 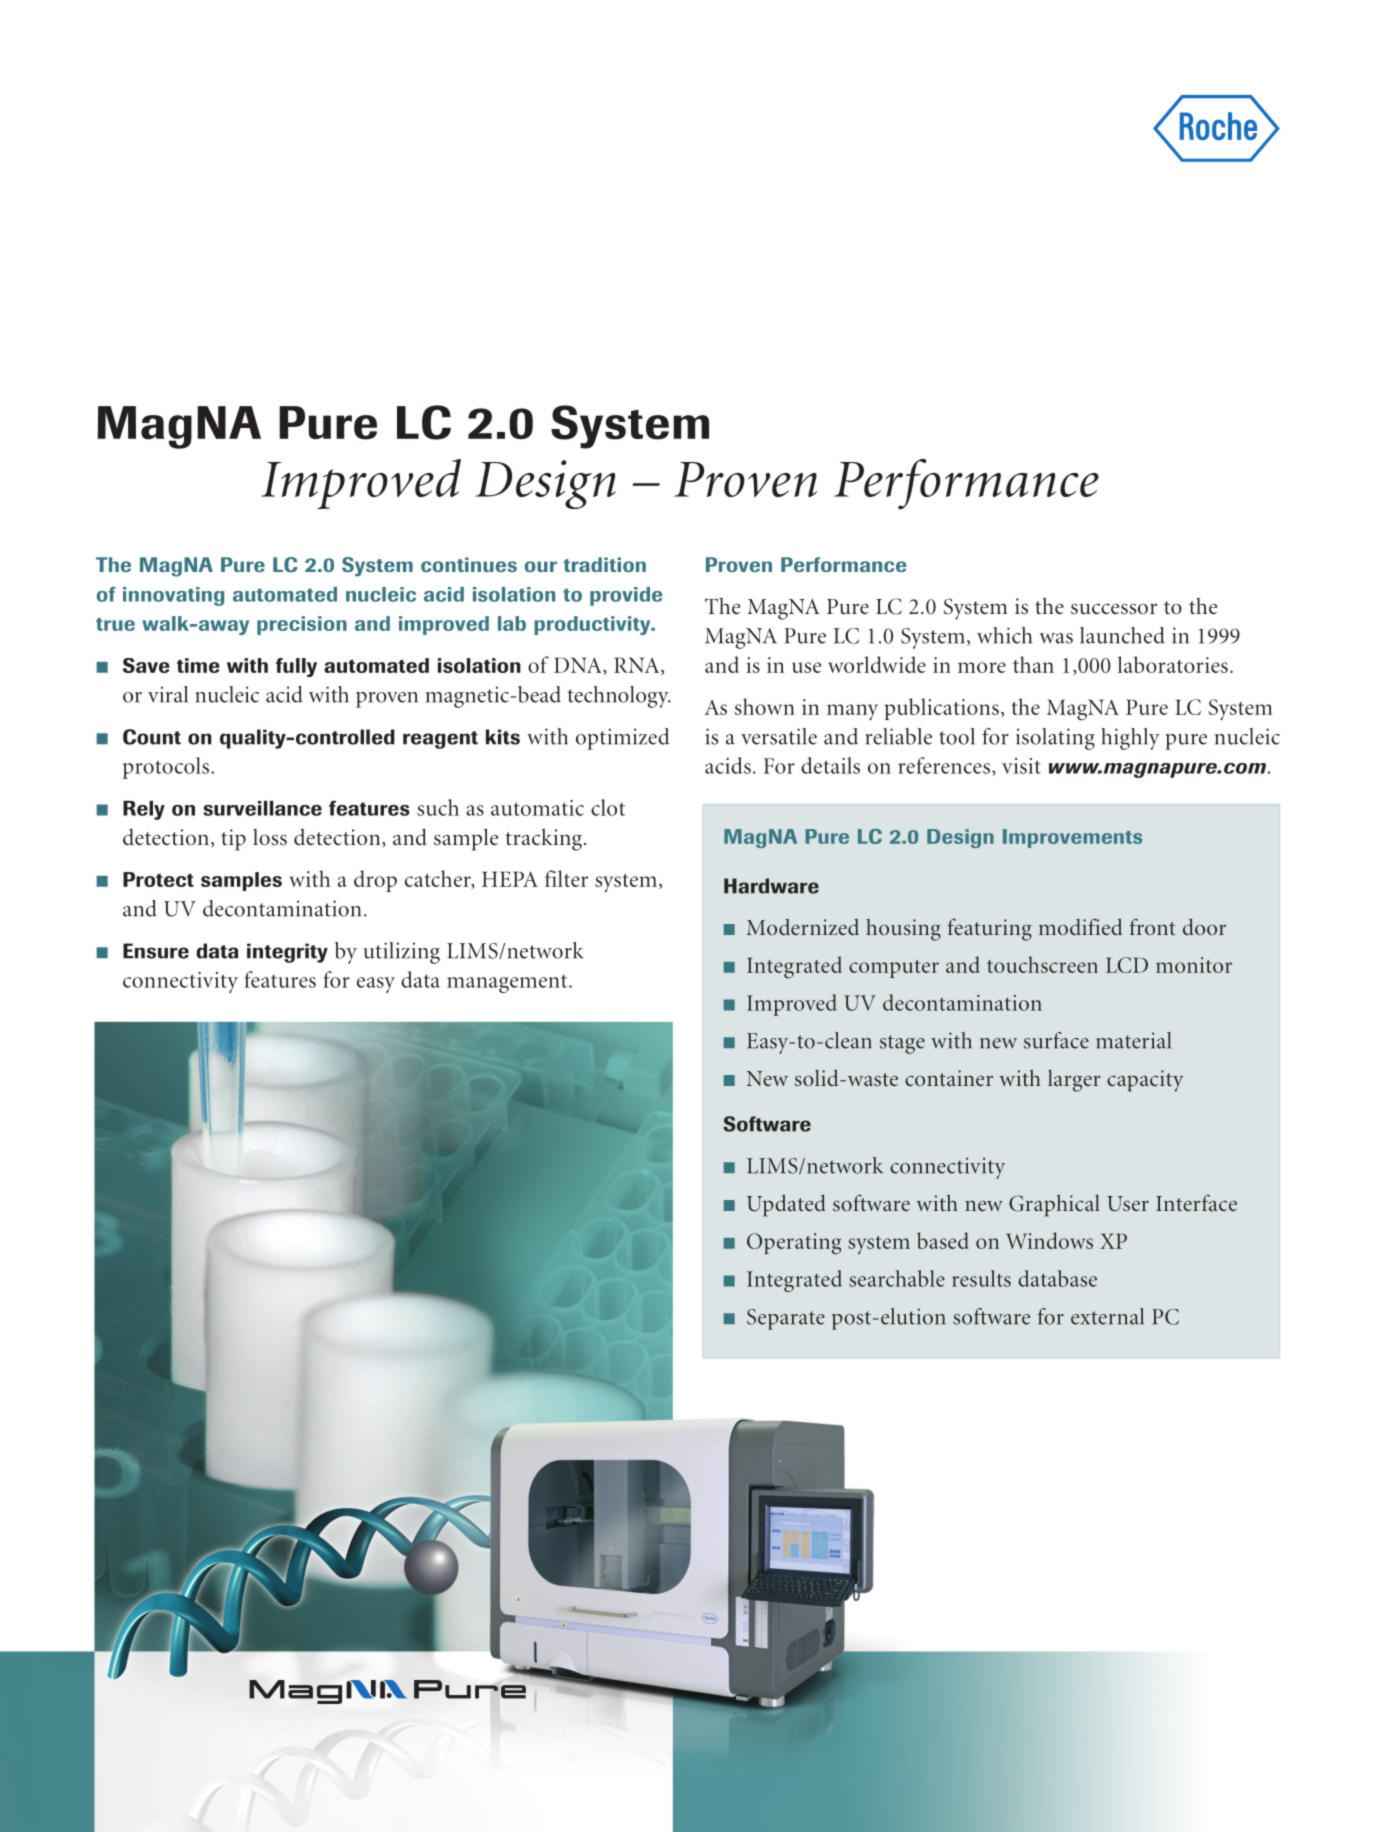 What do you see at coordinates (168, 694) in the page?
I see `viral` at bounding box center [168, 694].
